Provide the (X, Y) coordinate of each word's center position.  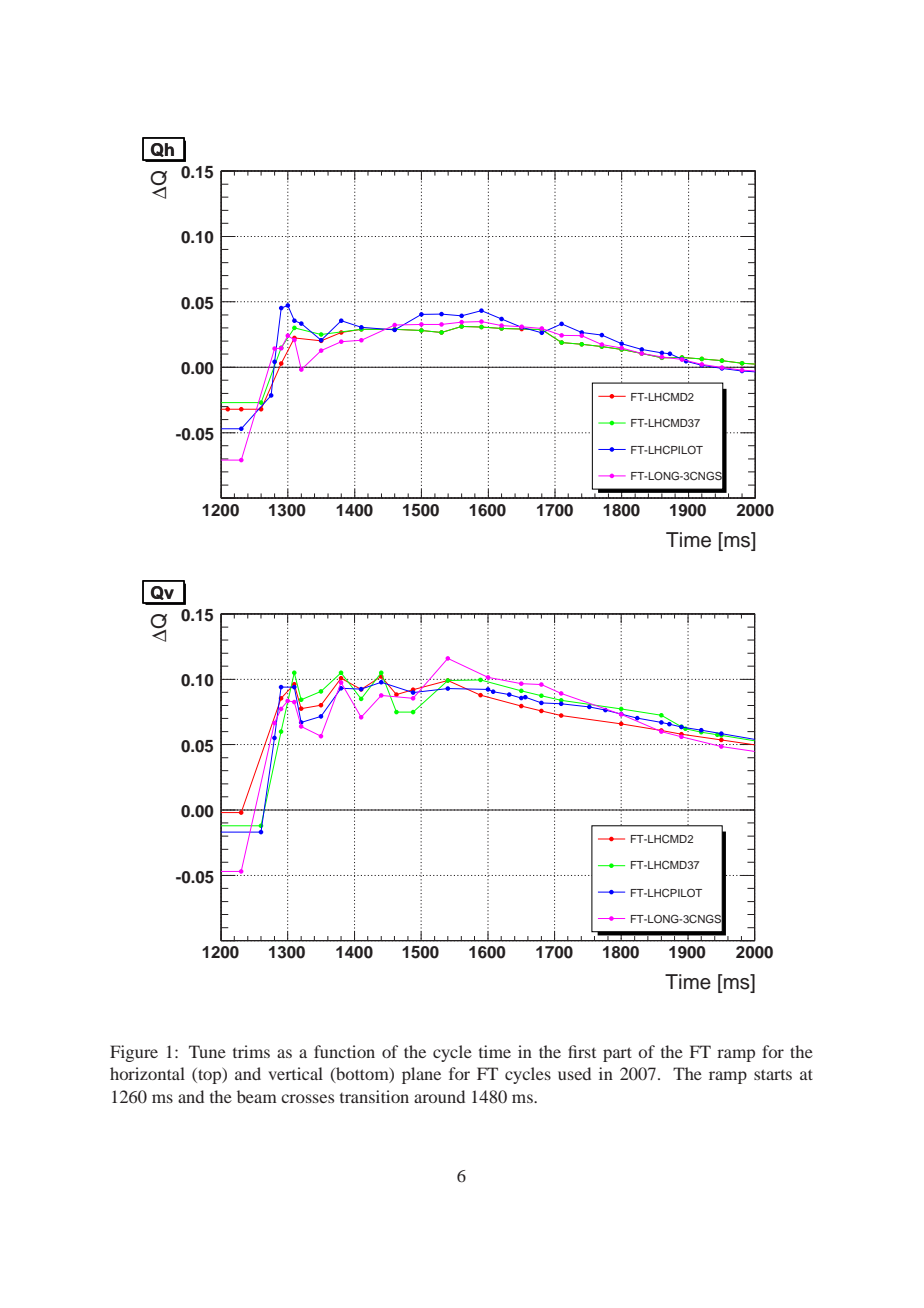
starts (773, 1074)
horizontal (147, 1073)
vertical (295, 1073)
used (574, 1073)
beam (257, 1096)
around (439, 1096)
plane (421, 1075)
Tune (207, 1051)
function (344, 1051)
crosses (307, 1098)
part (617, 1054)
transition (374, 1096)
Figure (134, 1053)
